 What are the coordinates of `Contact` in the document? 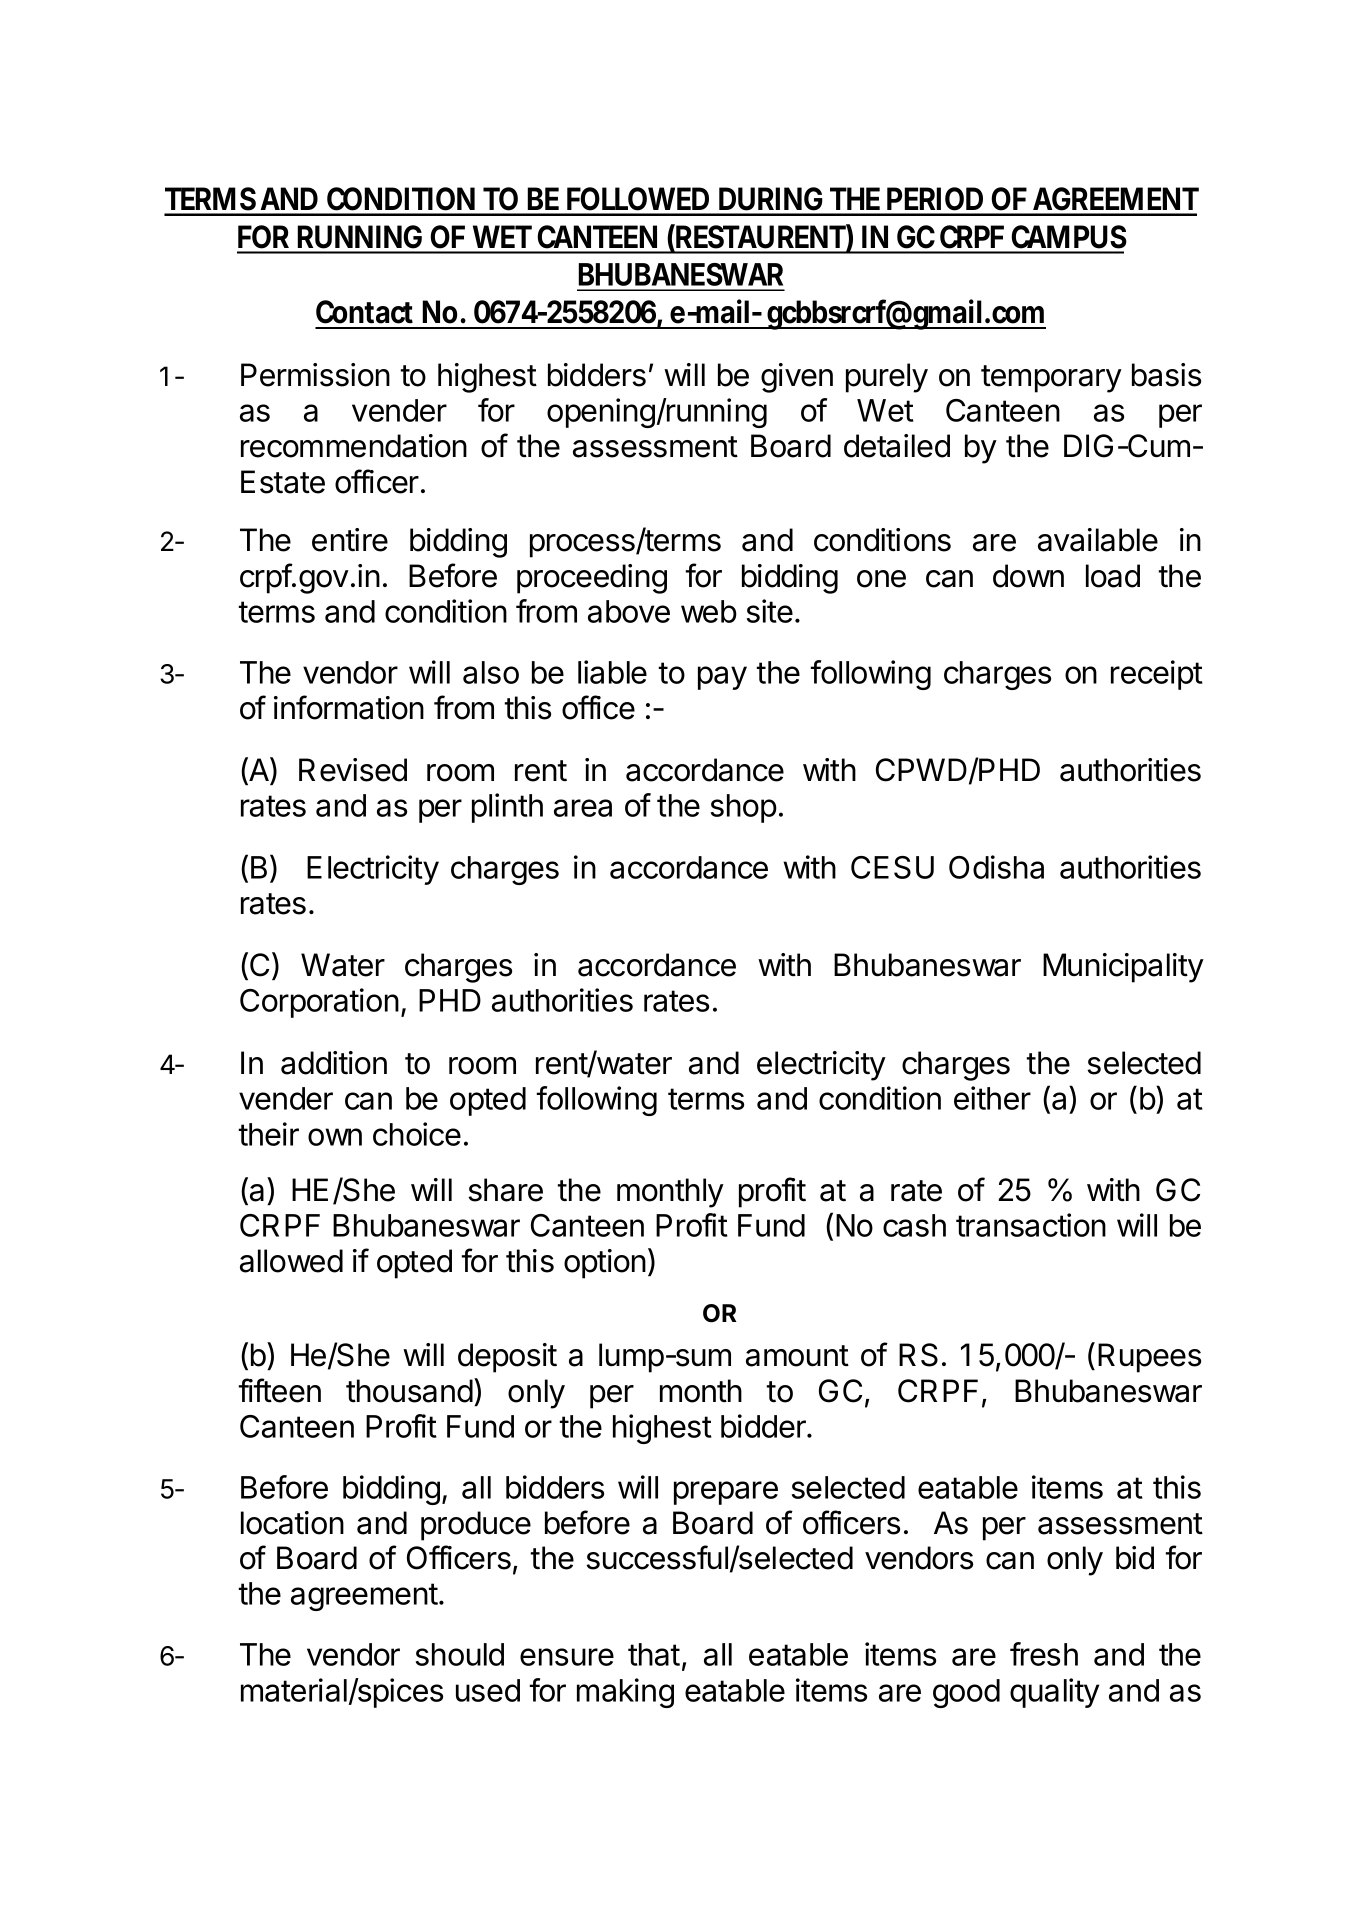 It's located at (364, 312).
